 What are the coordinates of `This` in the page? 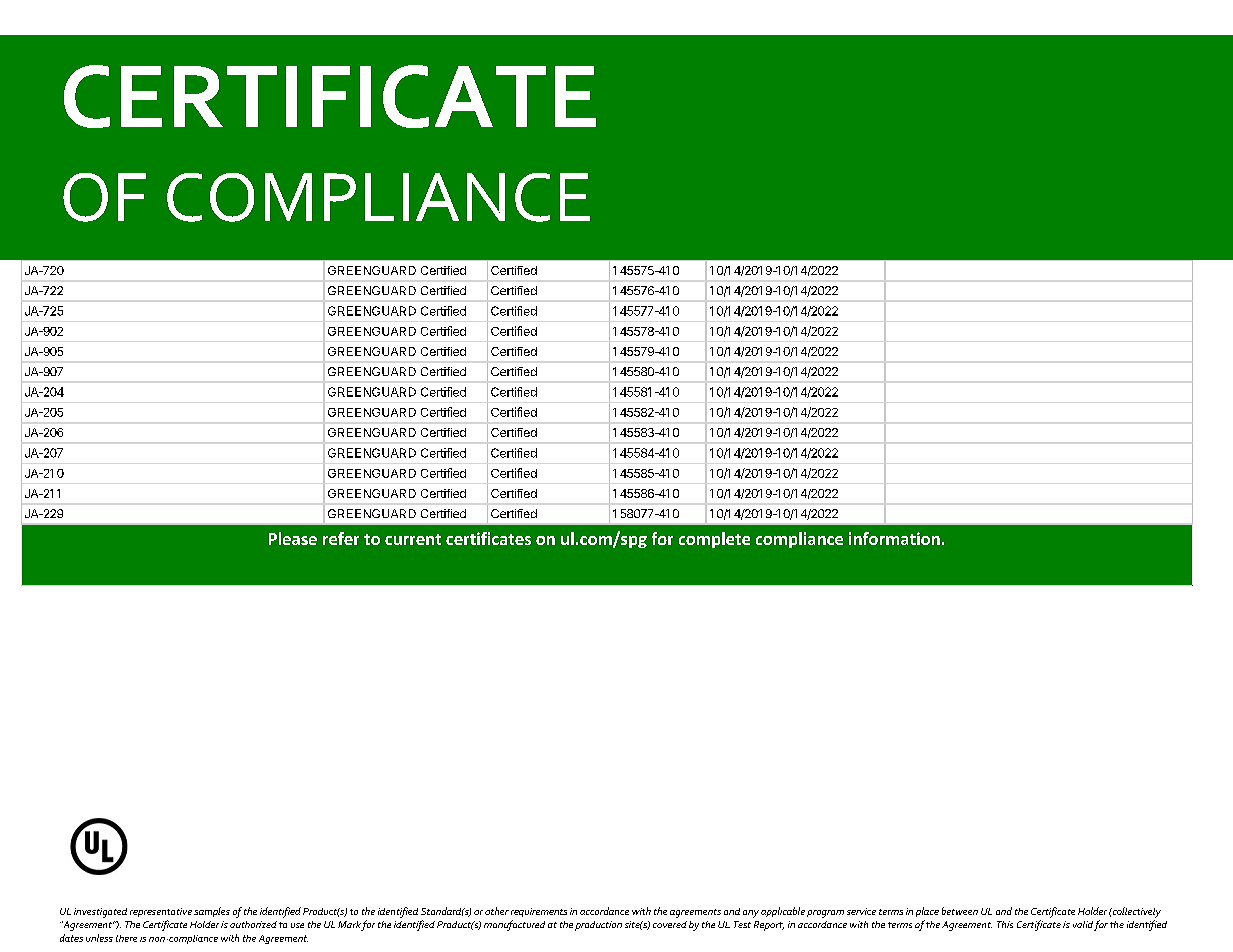 It's located at (1005, 924).
